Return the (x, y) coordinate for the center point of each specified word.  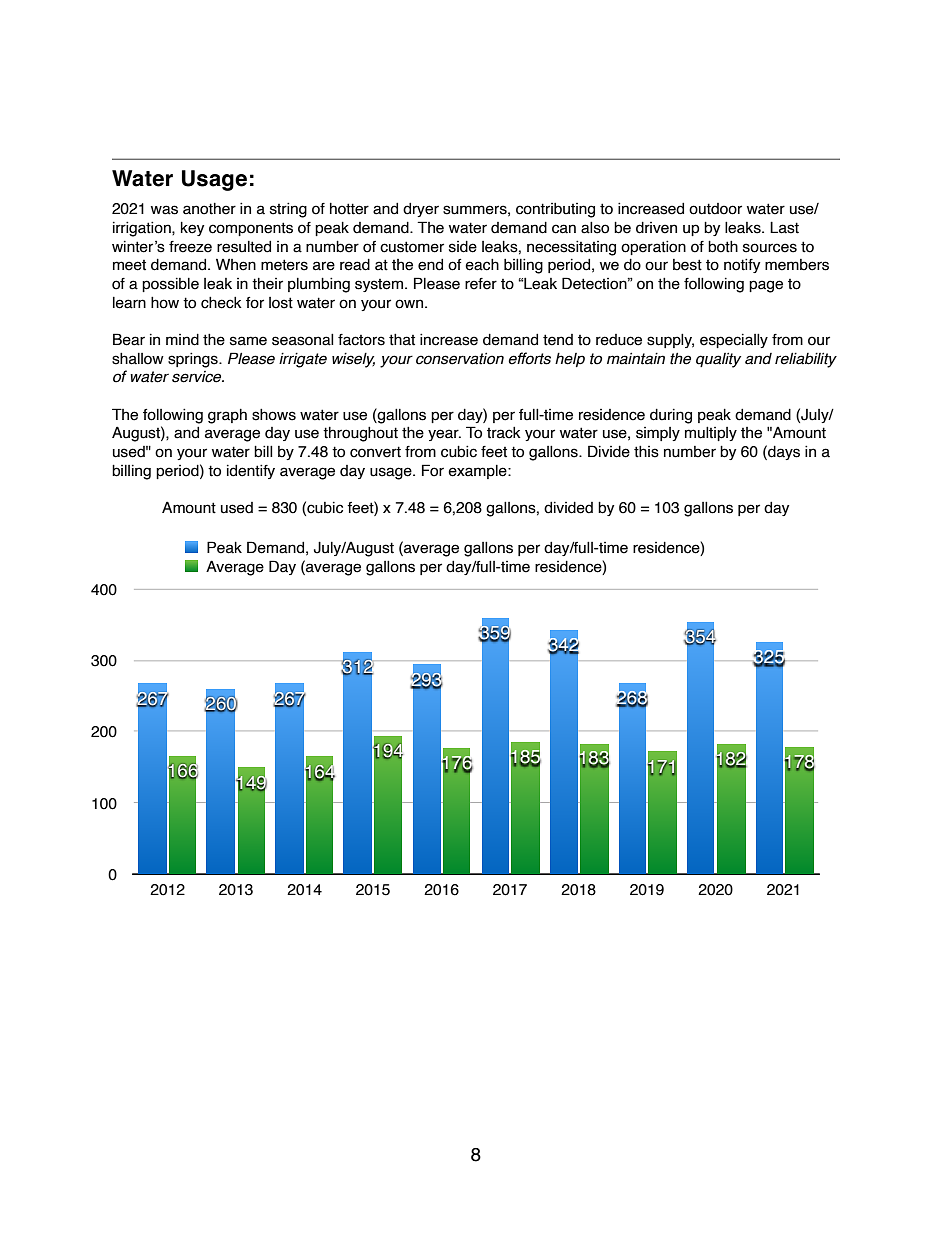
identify (251, 471)
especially (734, 341)
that (402, 340)
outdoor (715, 209)
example (478, 472)
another (209, 209)
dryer (421, 210)
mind (182, 340)
